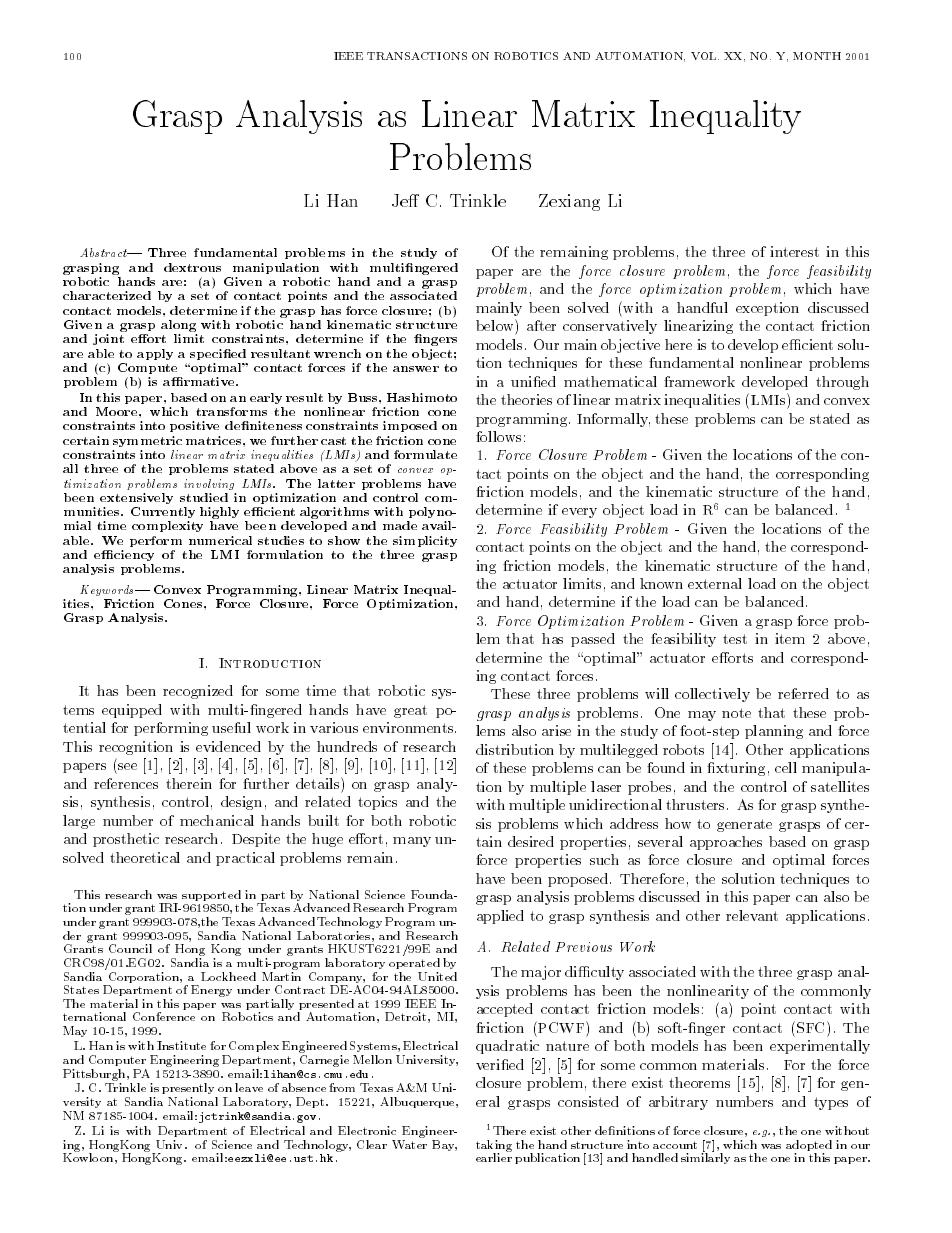 The height and width of the document is (1233, 952). Describe the element at coordinates (220, 540) in the document. I see `numerical` at that location.
